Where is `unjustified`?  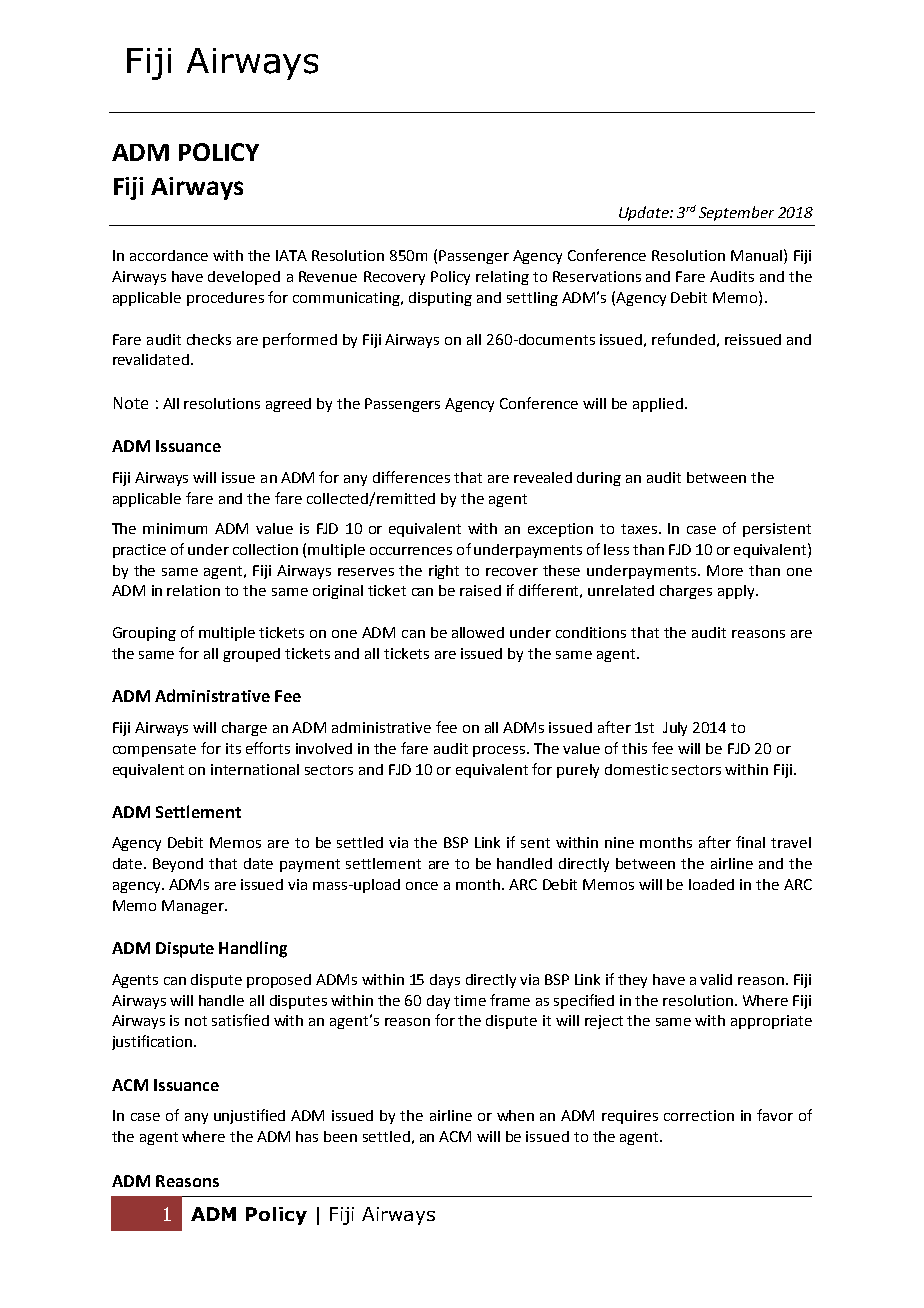
unjustified is located at coordinates (249, 1116).
